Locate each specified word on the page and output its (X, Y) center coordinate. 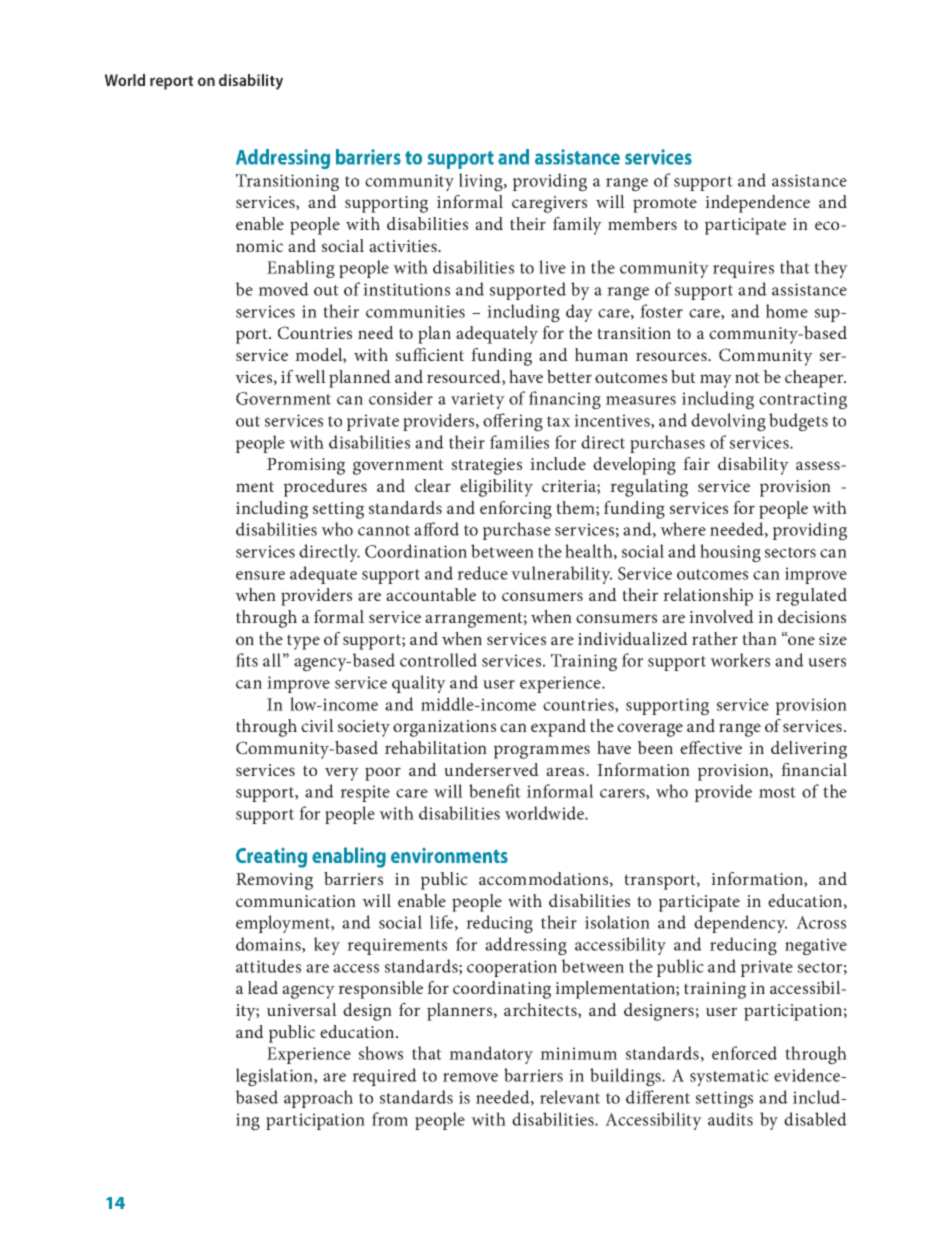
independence (757, 204)
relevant (570, 1097)
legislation (275, 1077)
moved (283, 289)
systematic (729, 1077)
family (577, 226)
